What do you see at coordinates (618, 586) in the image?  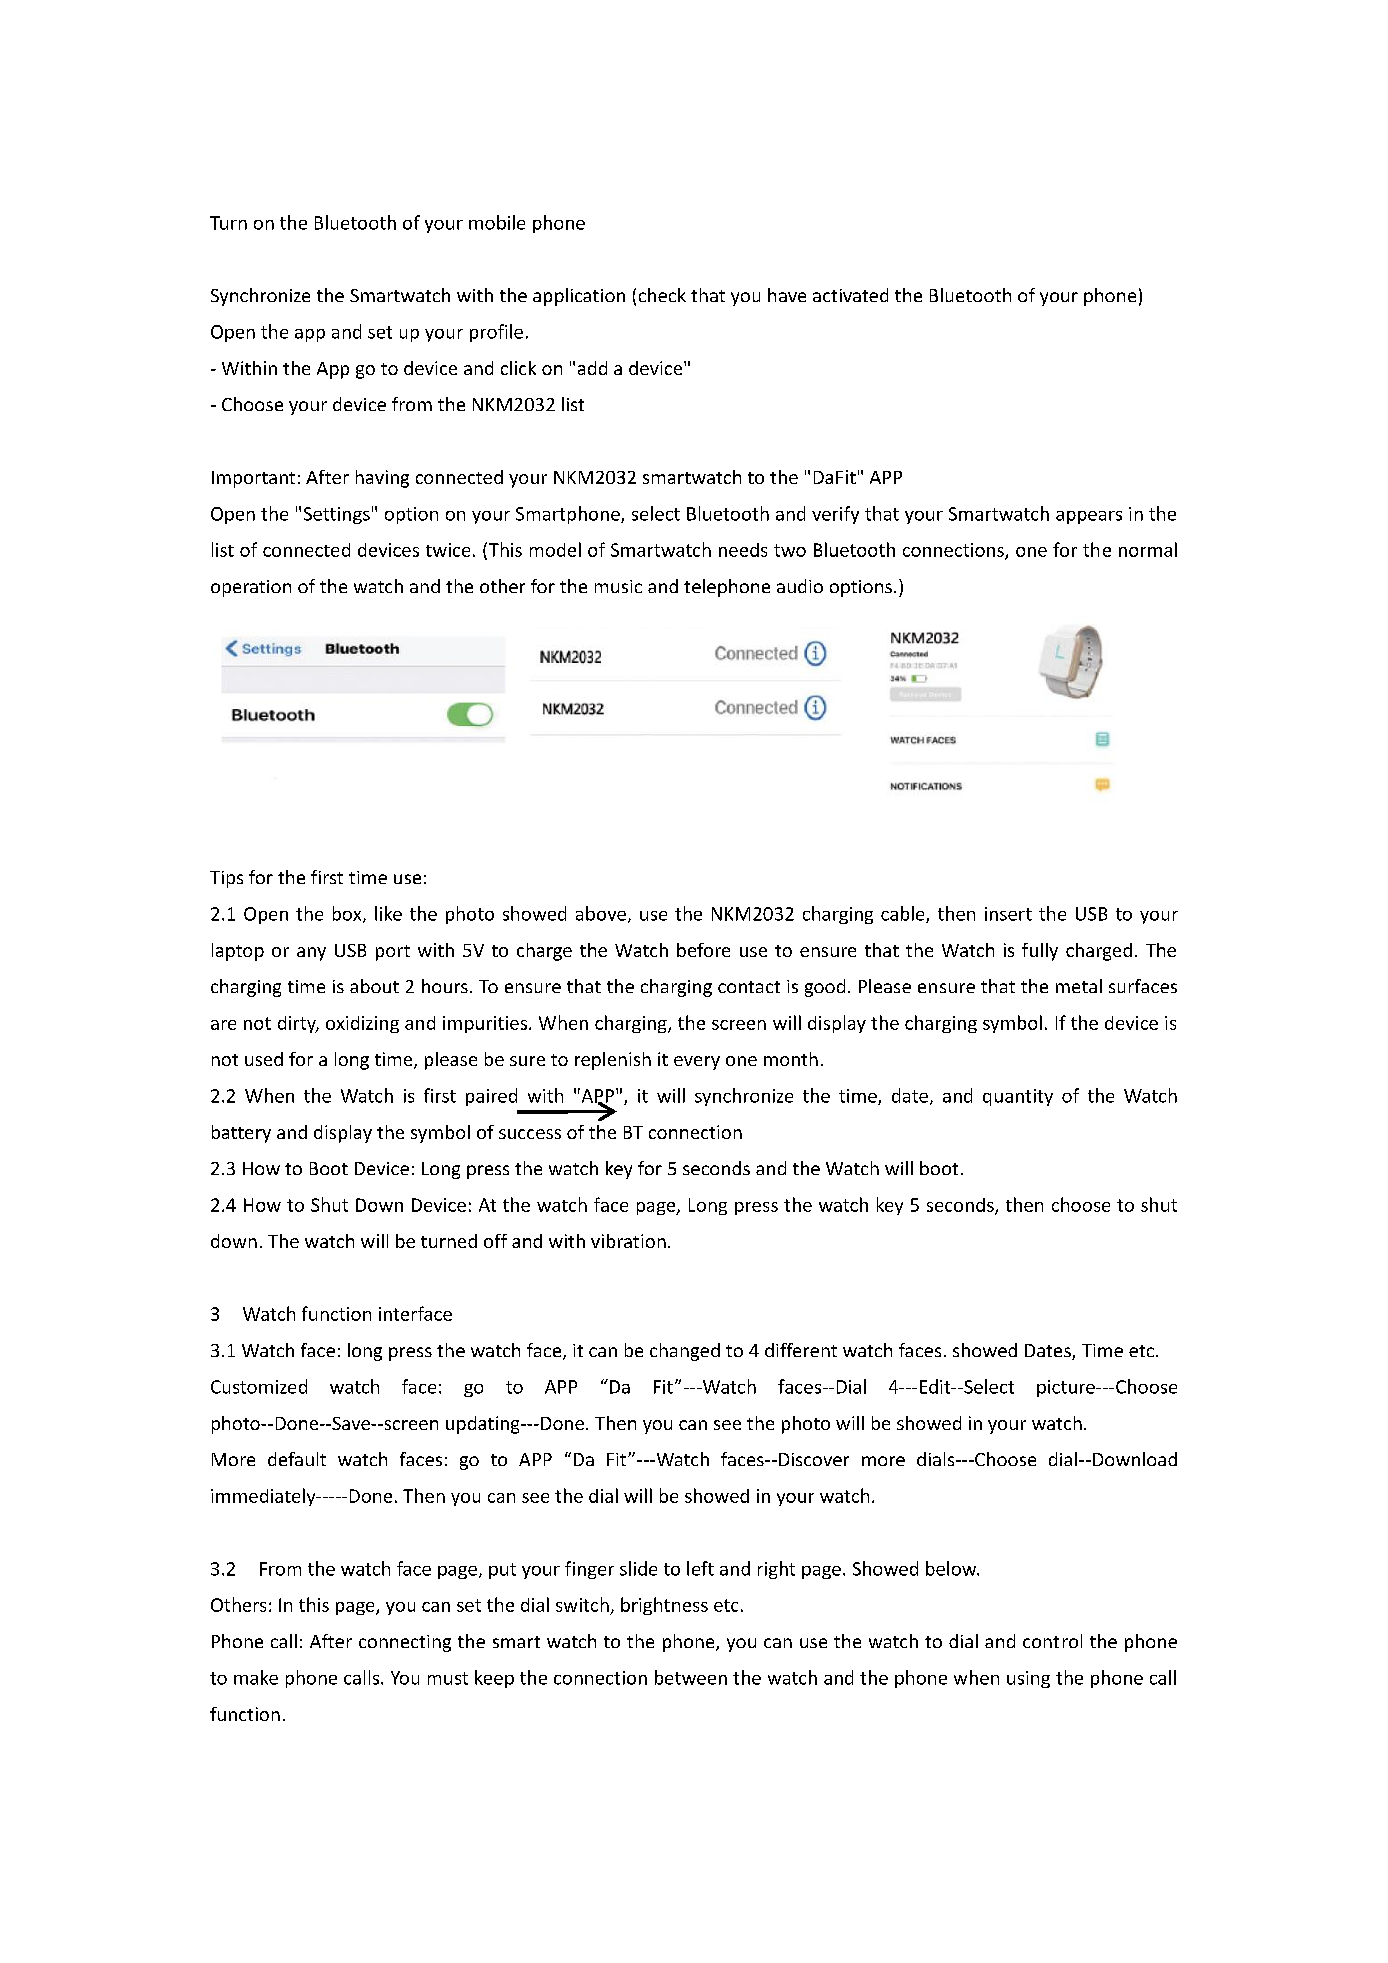 I see `music` at bounding box center [618, 586].
